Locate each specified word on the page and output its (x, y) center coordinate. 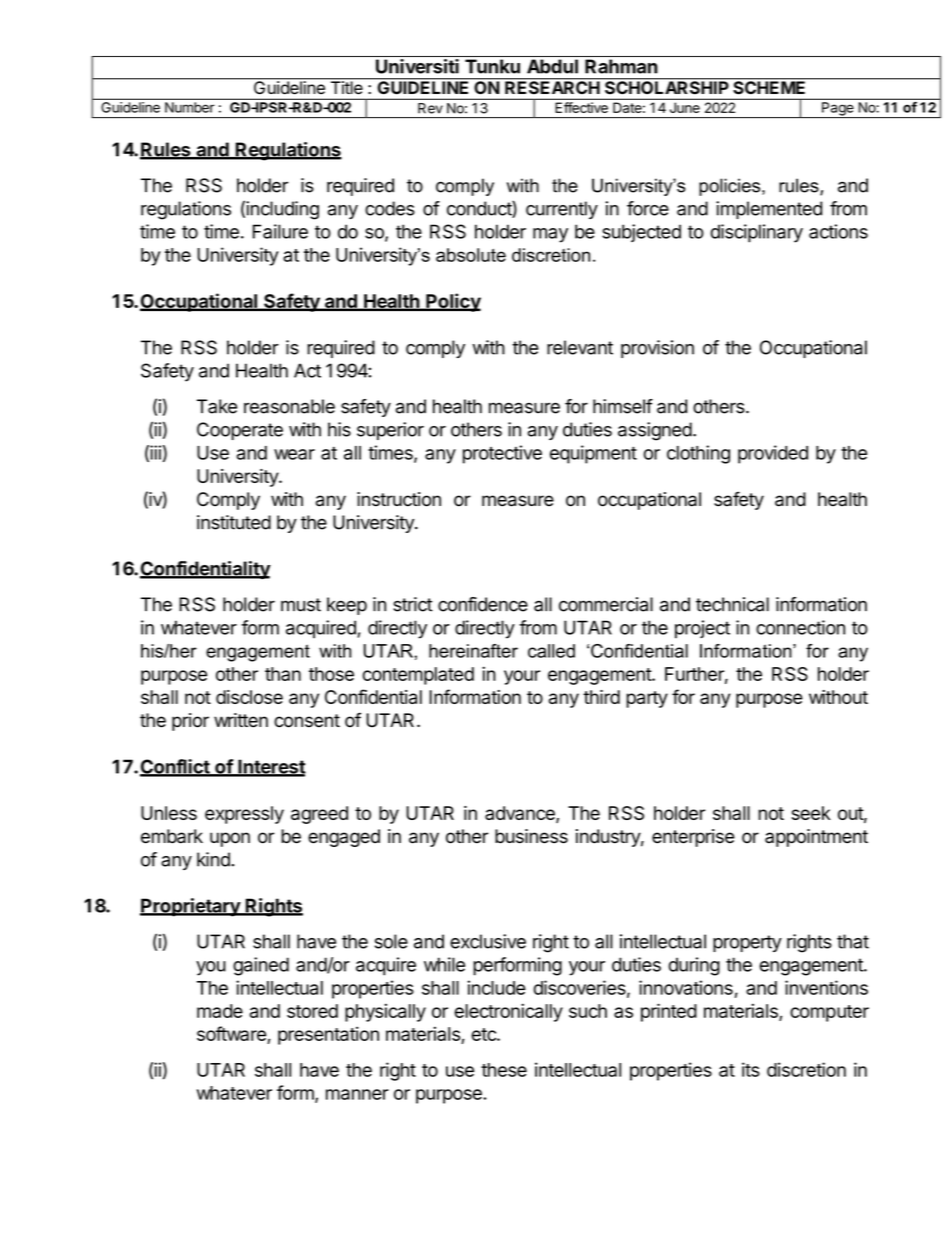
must (301, 605)
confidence (483, 604)
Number (189, 107)
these (504, 1070)
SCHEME (769, 86)
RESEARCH (552, 86)
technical (732, 604)
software (231, 1033)
